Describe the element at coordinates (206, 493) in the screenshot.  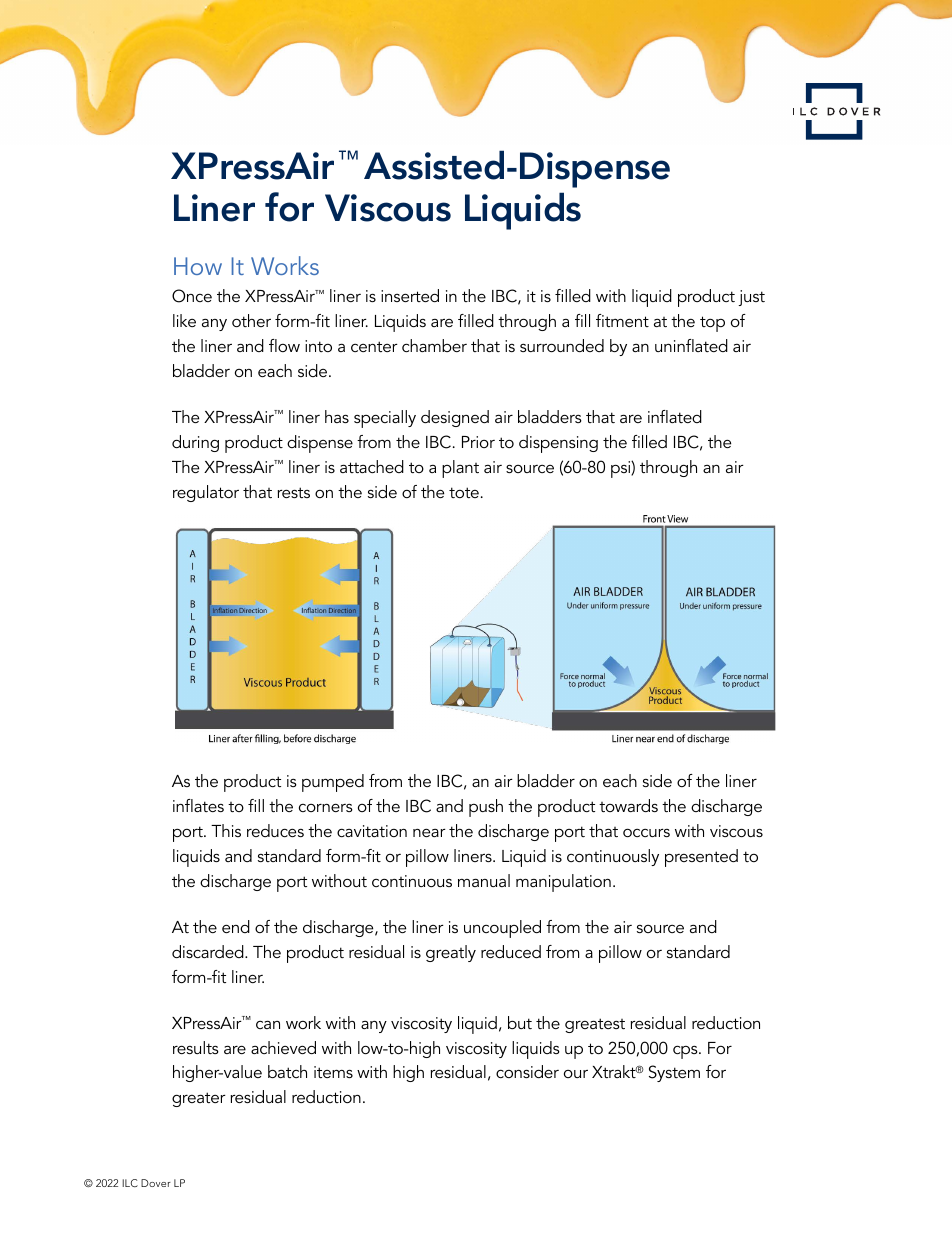
I see `regulator` at that location.
